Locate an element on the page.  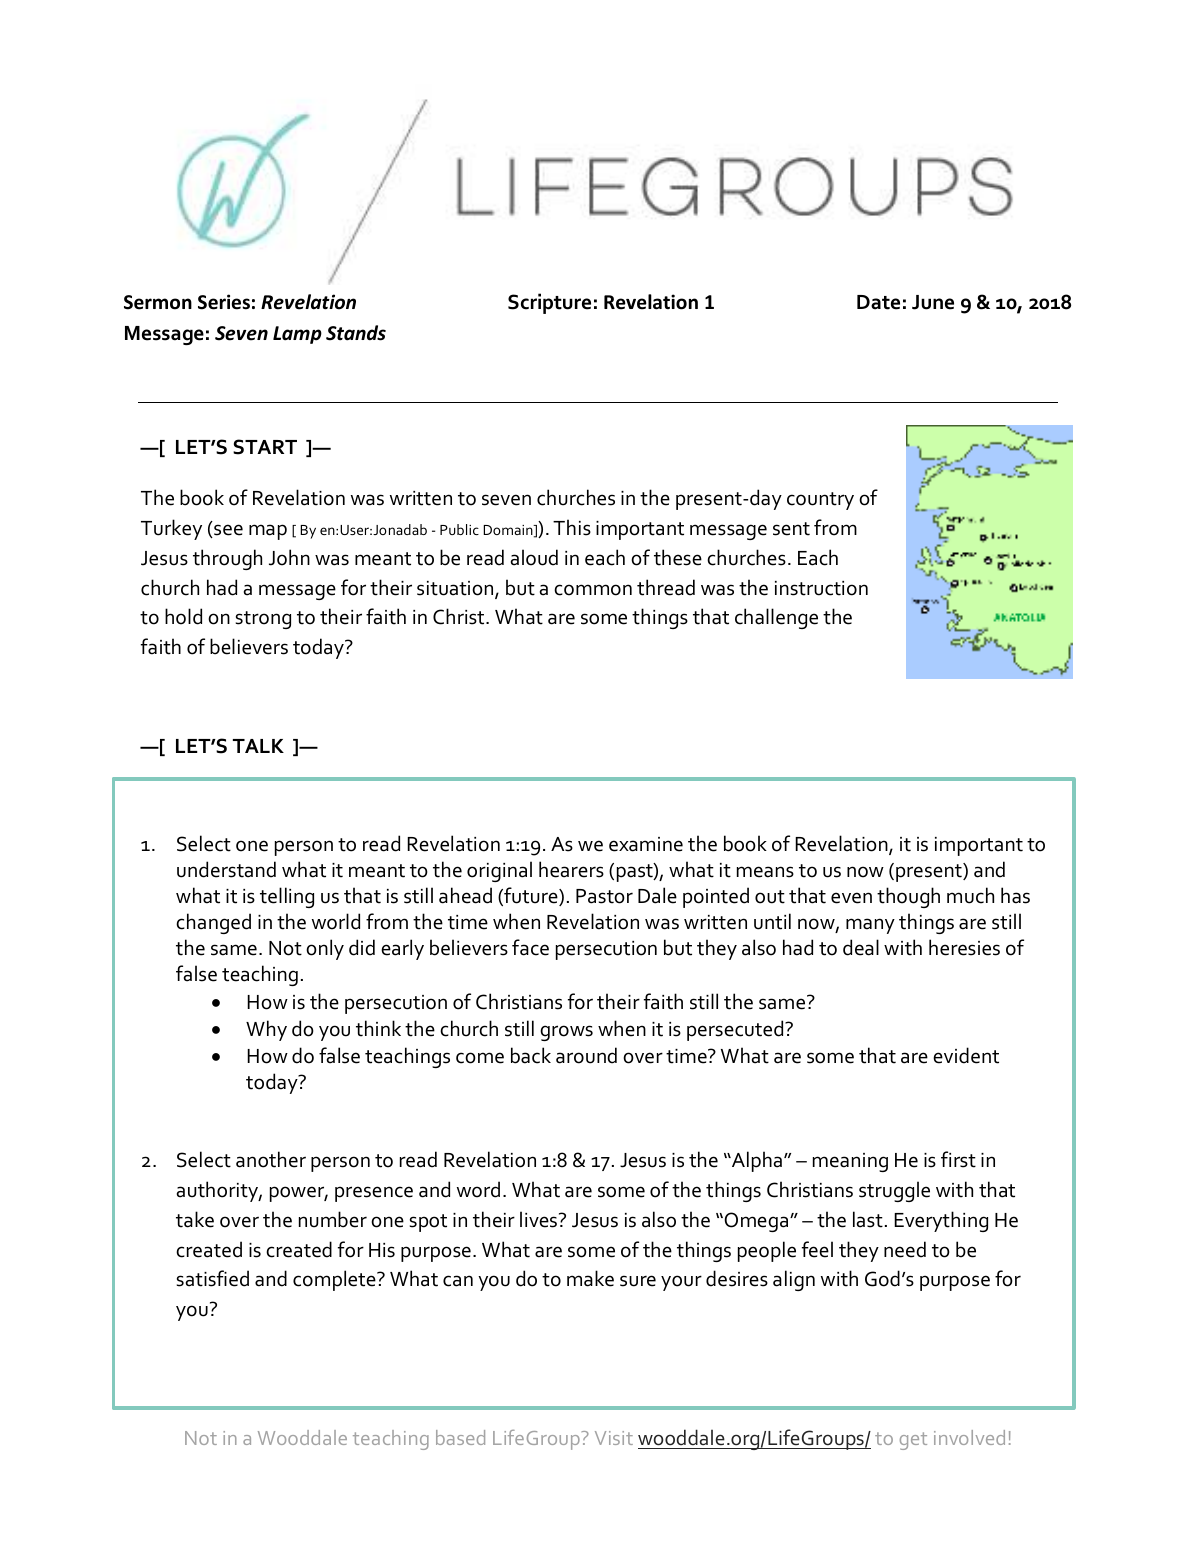
Why is located at coordinates (266, 1030).
